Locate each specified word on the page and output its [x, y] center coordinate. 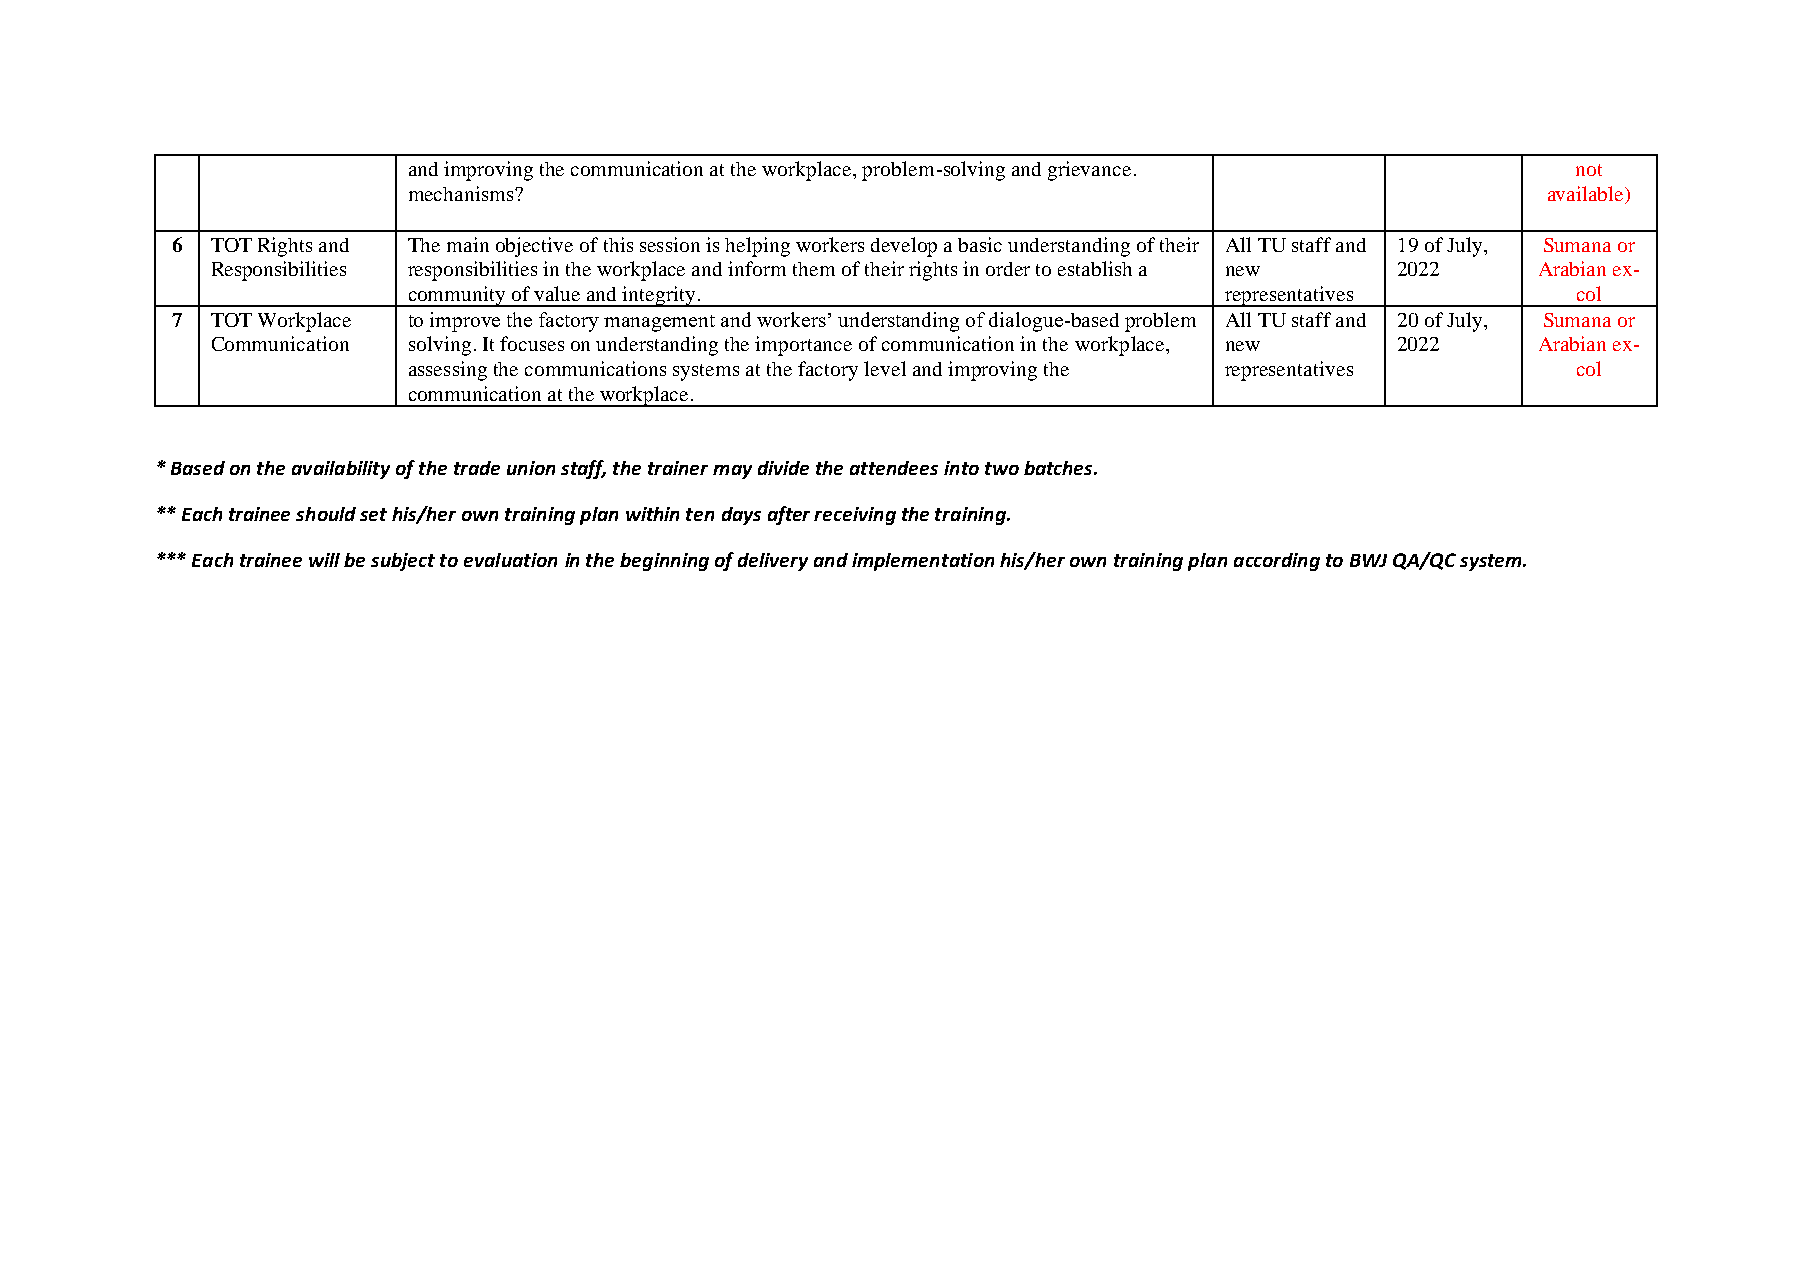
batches [1059, 468]
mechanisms [462, 193]
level [885, 368]
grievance [1089, 171]
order [1008, 269]
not [1589, 170]
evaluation [510, 560]
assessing [448, 371]
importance [803, 346]
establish [1095, 268]
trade [477, 468]
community [457, 296]
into [961, 468]
